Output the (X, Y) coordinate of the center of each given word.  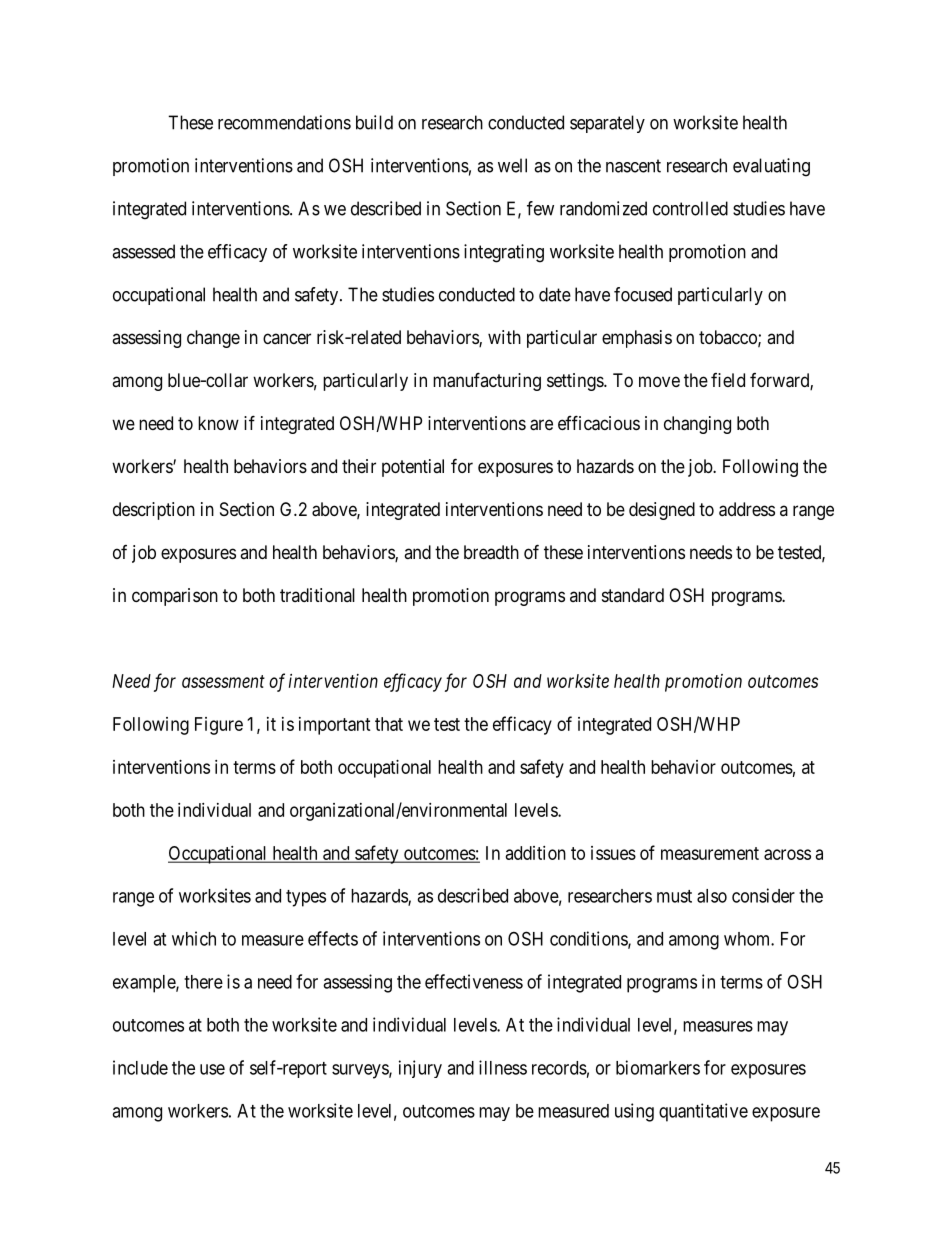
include (140, 1067)
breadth (491, 552)
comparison (175, 597)
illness (503, 1067)
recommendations (284, 122)
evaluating (771, 167)
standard (633, 595)
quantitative (703, 1112)
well (512, 165)
